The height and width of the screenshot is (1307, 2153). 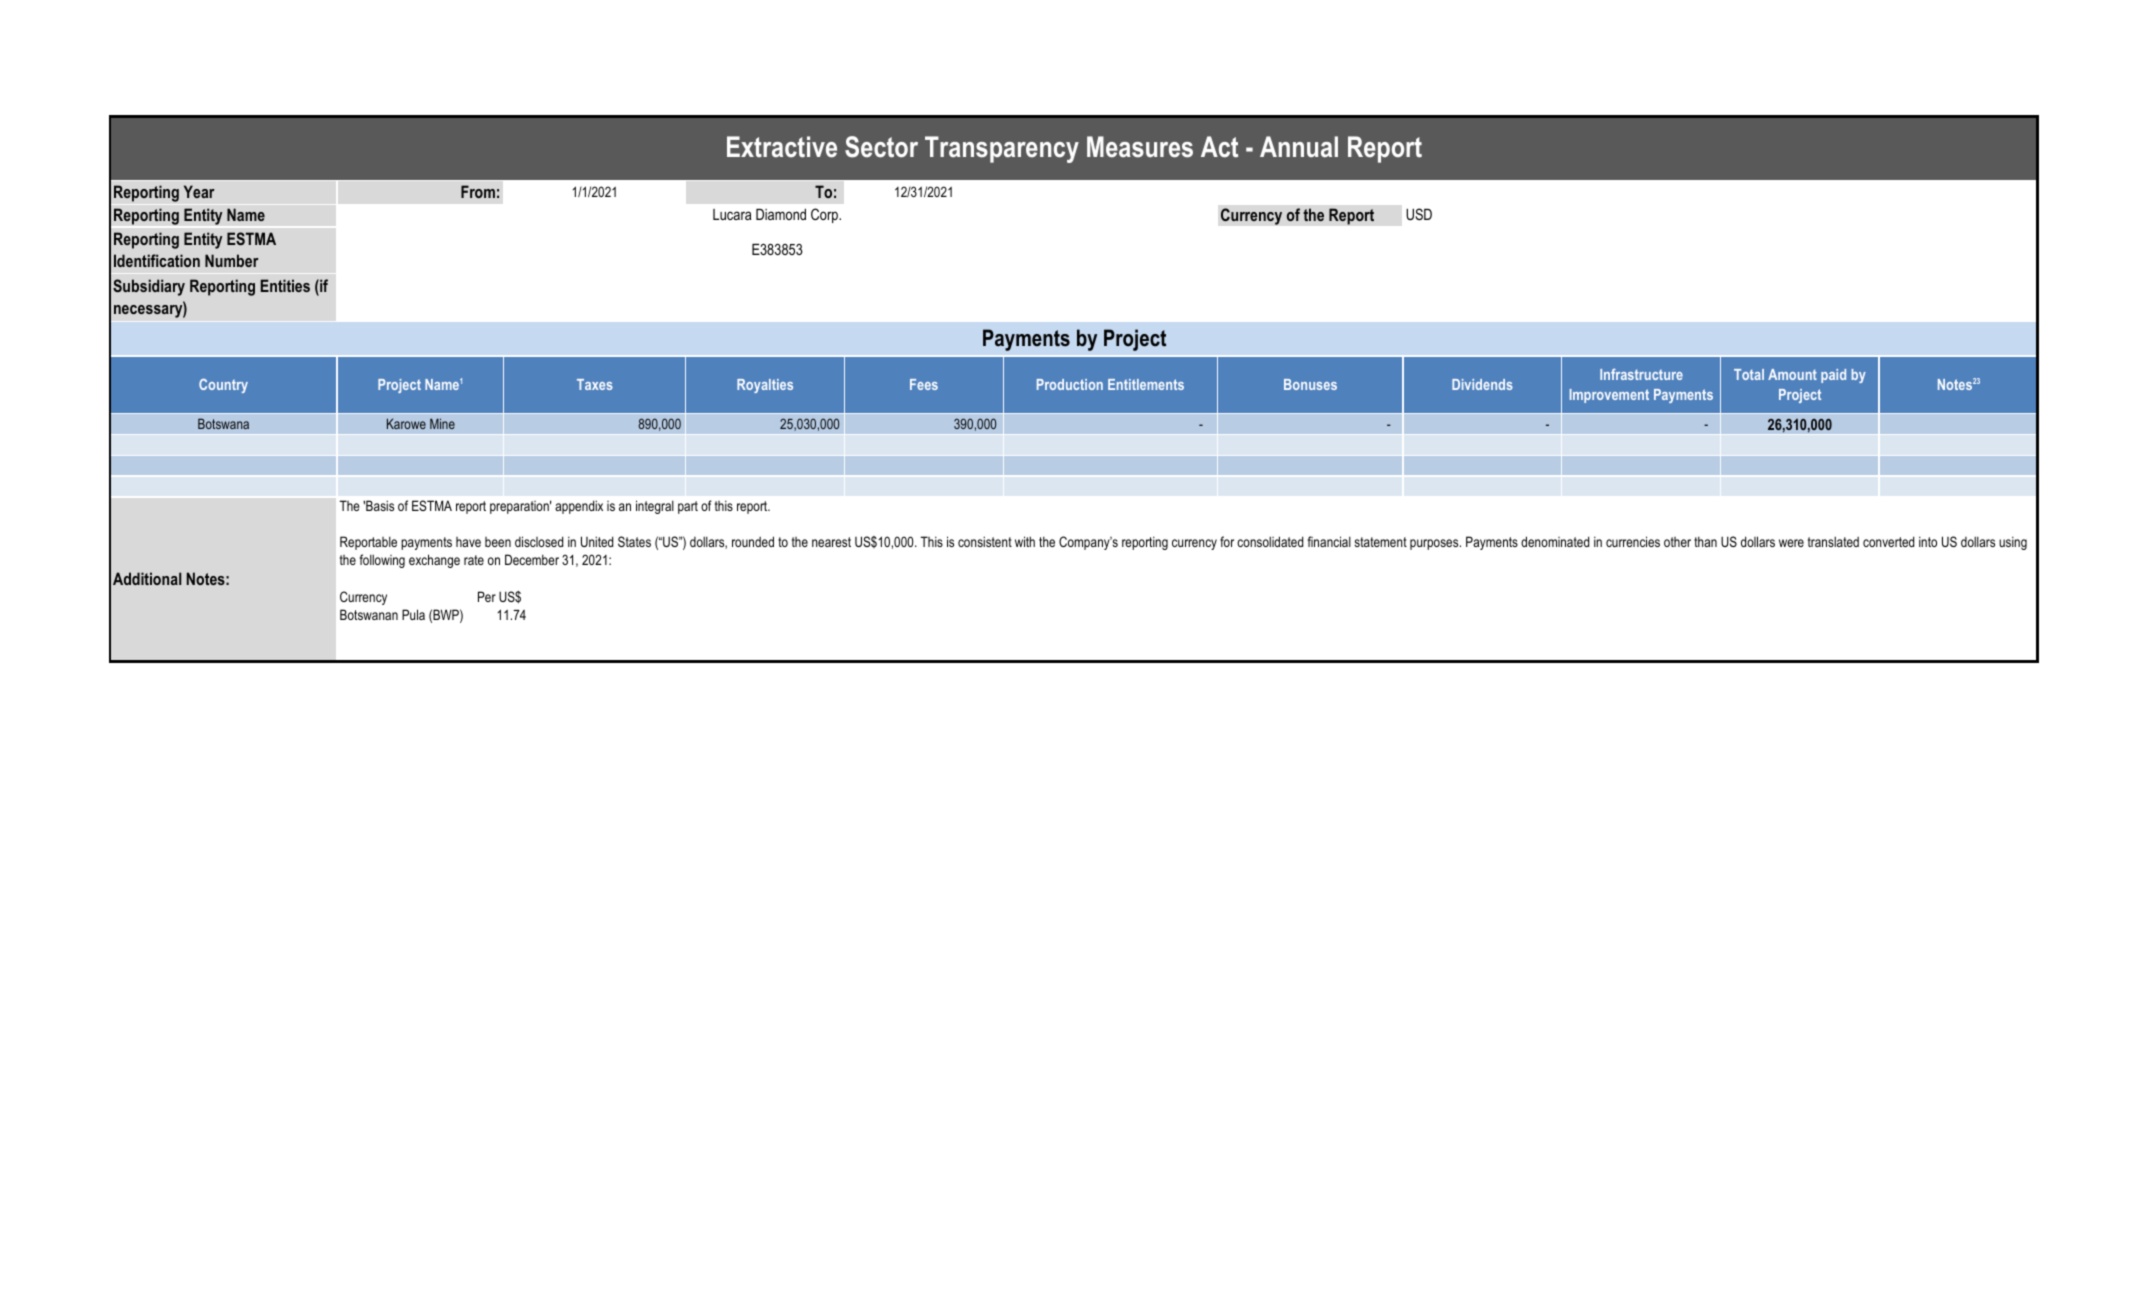 What do you see at coordinates (826, 215) in the screenshot?
I see `Corp` at bounding box center [826, 215].
